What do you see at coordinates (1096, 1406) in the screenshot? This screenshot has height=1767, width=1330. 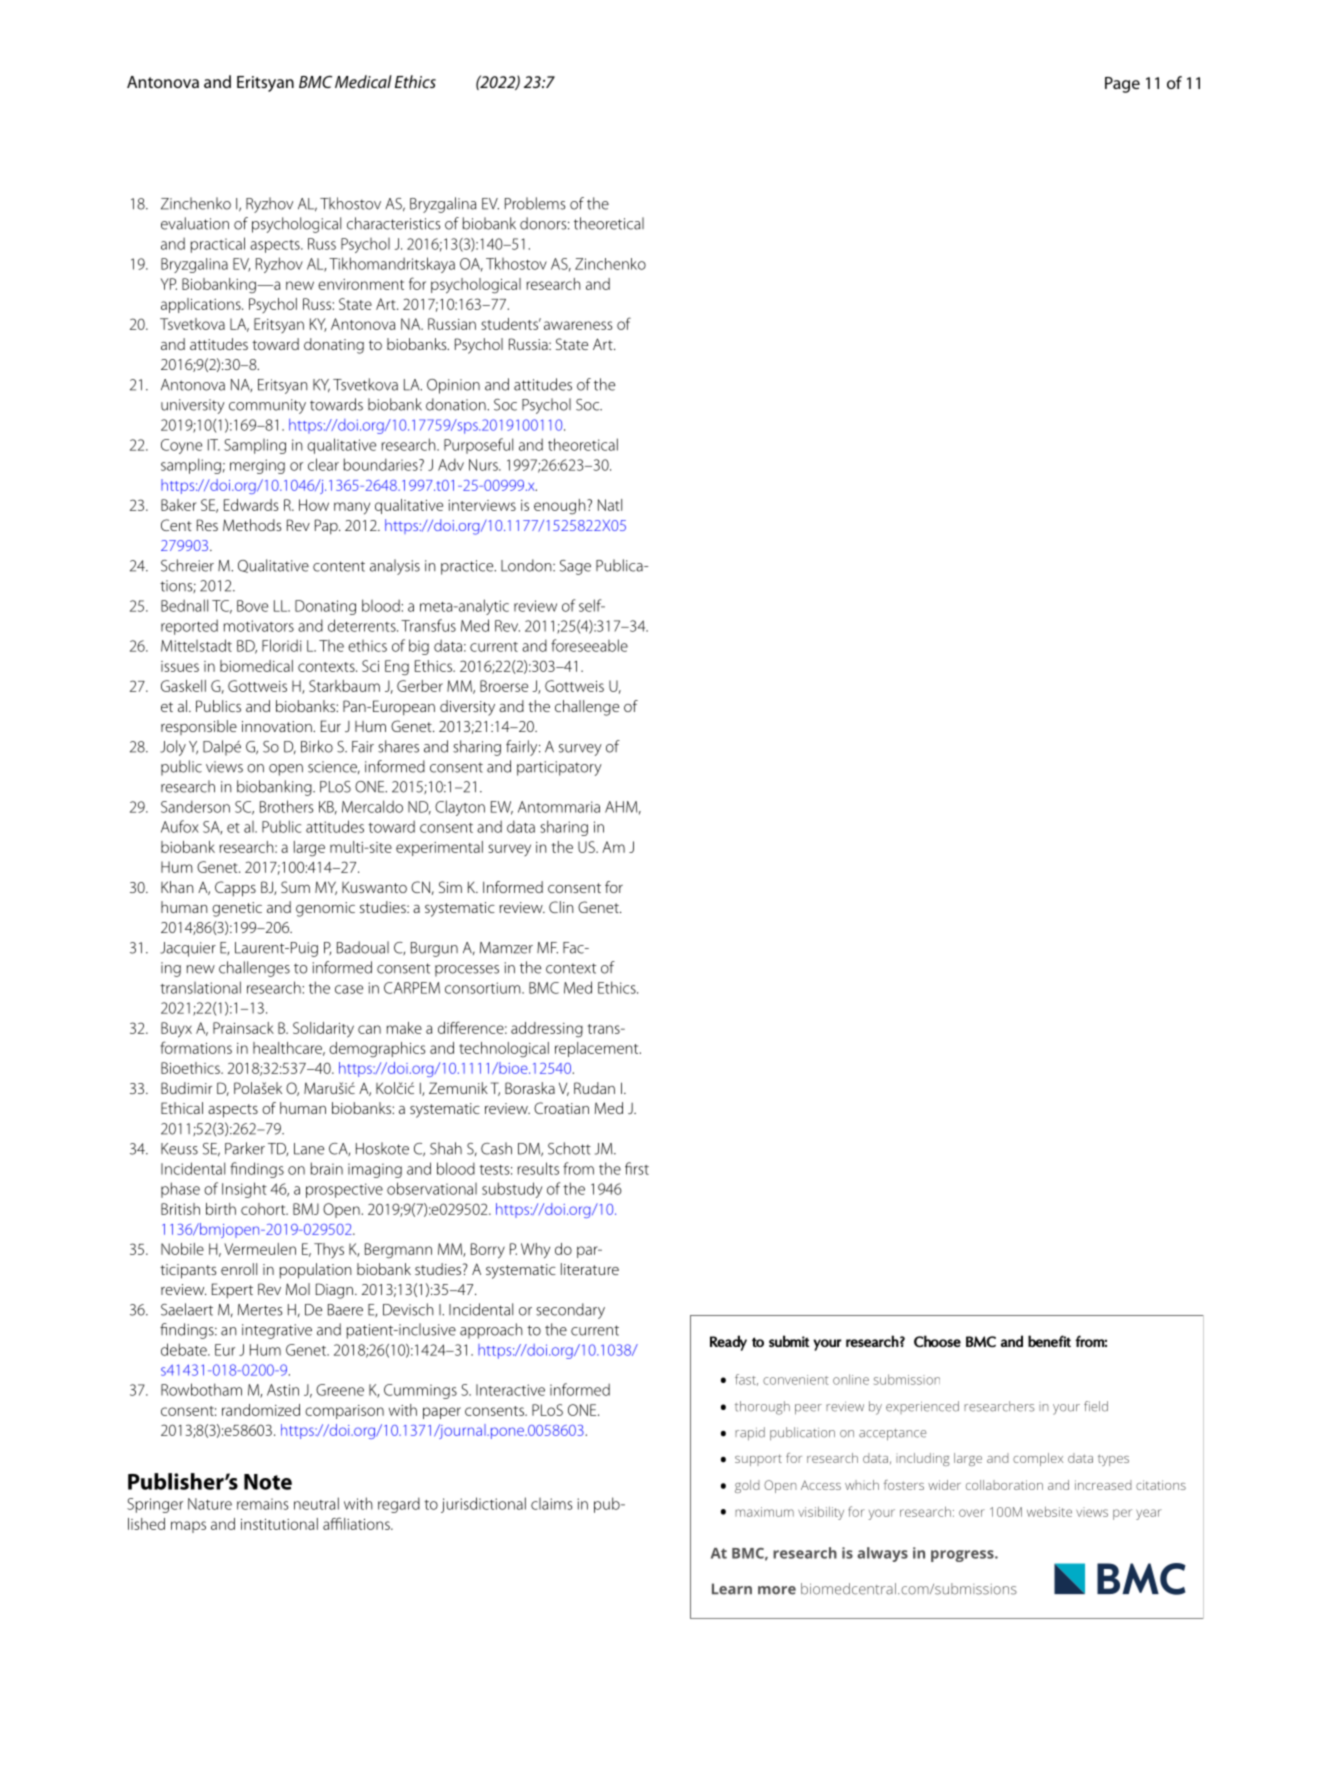 I see `field` at bounding box center [1096, 1406].
